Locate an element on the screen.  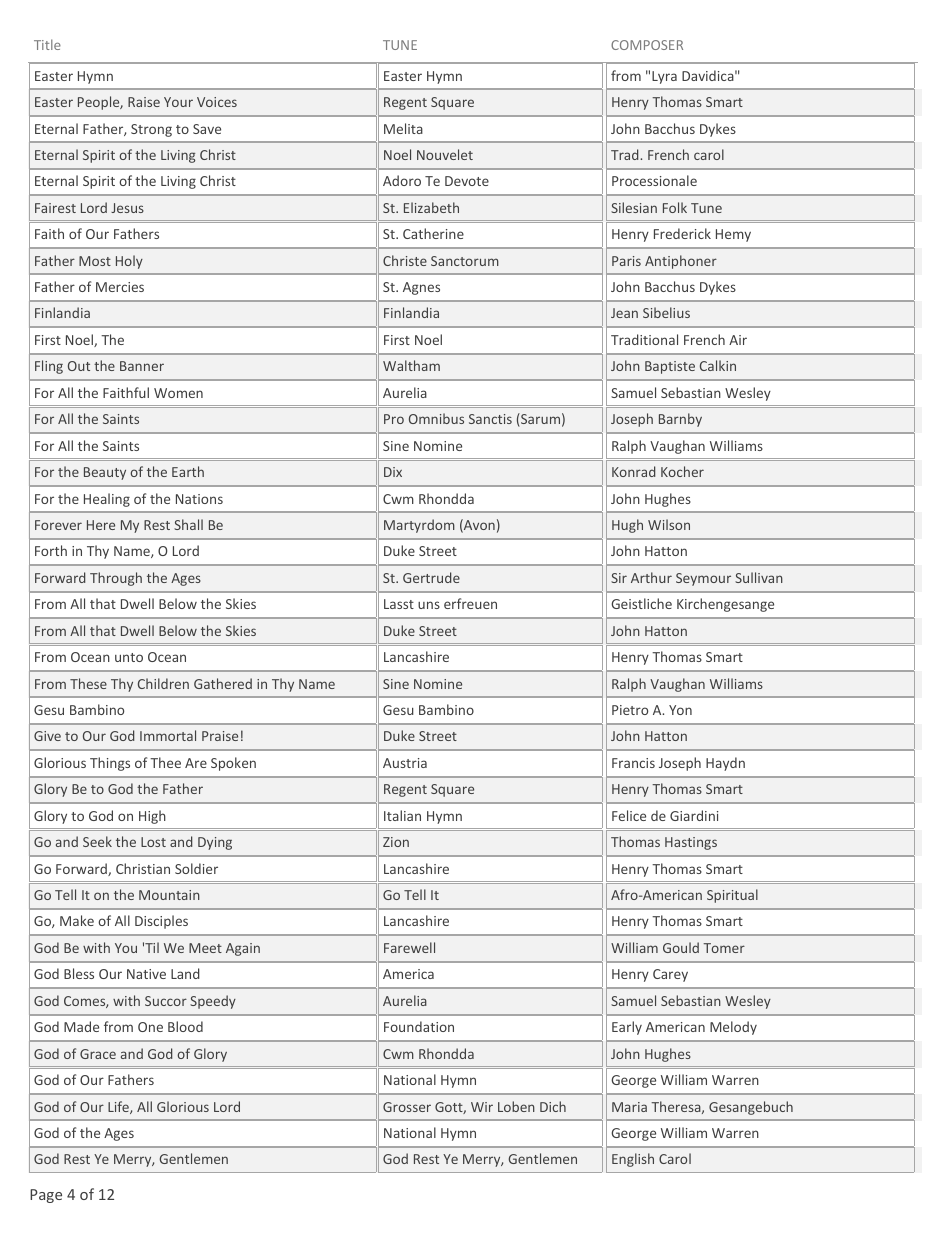
Life is located at coordinates (119, 1107).
